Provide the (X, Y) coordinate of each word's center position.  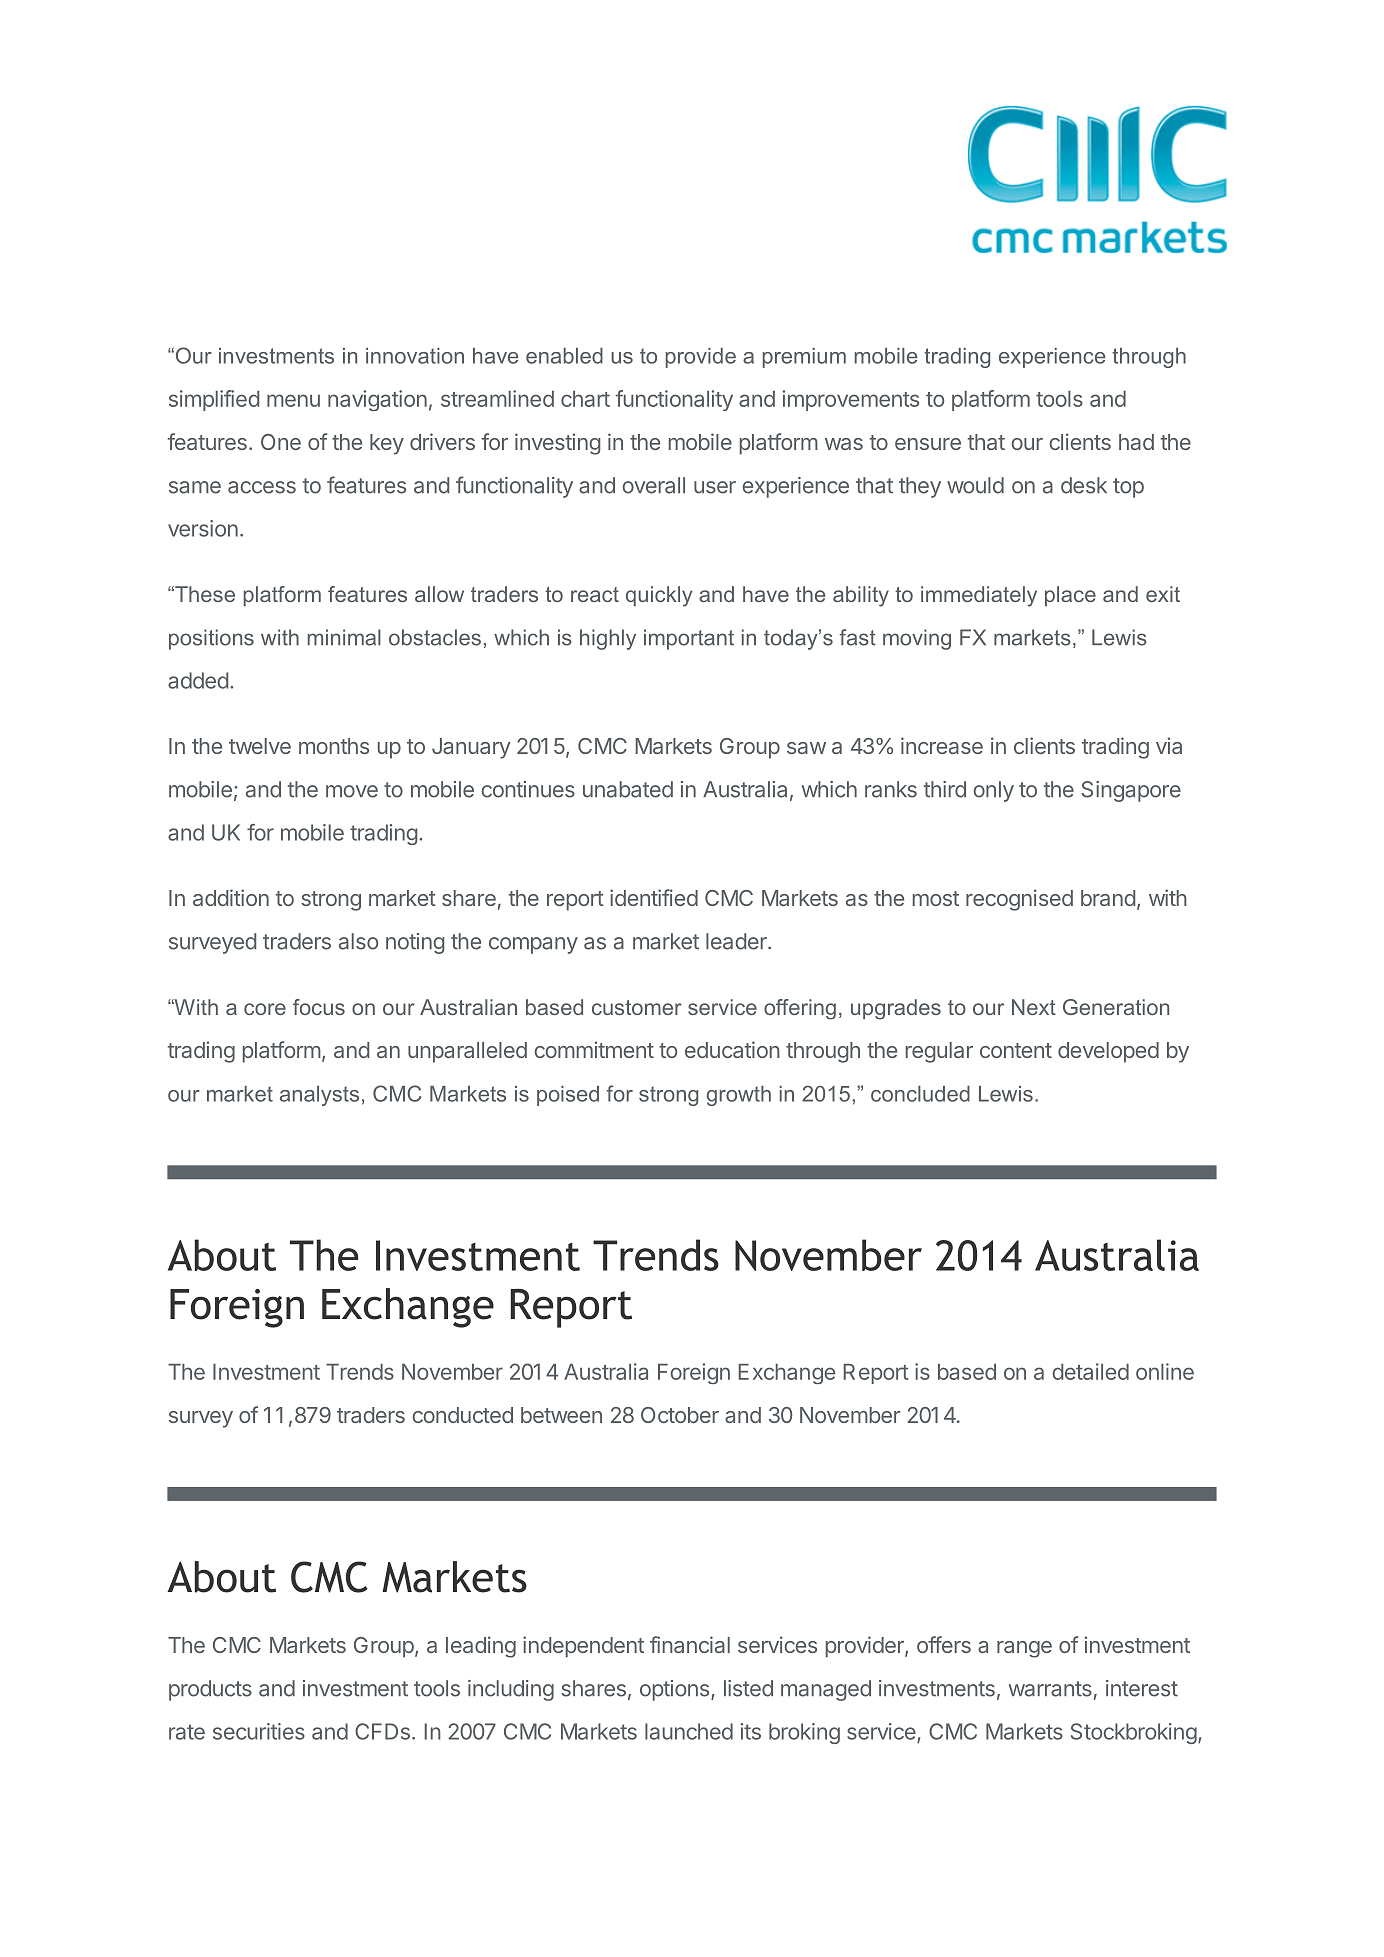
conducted (463, 1415)
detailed (1090, 1371)
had (1136, 442)
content (1016, 1050)
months (334, 746)
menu (293, 400)
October (680, 1415)
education (732, 1049)
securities (259, 1731)
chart (585, 399)
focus (319, 1007)
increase (942, 745)
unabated (628, 789)
